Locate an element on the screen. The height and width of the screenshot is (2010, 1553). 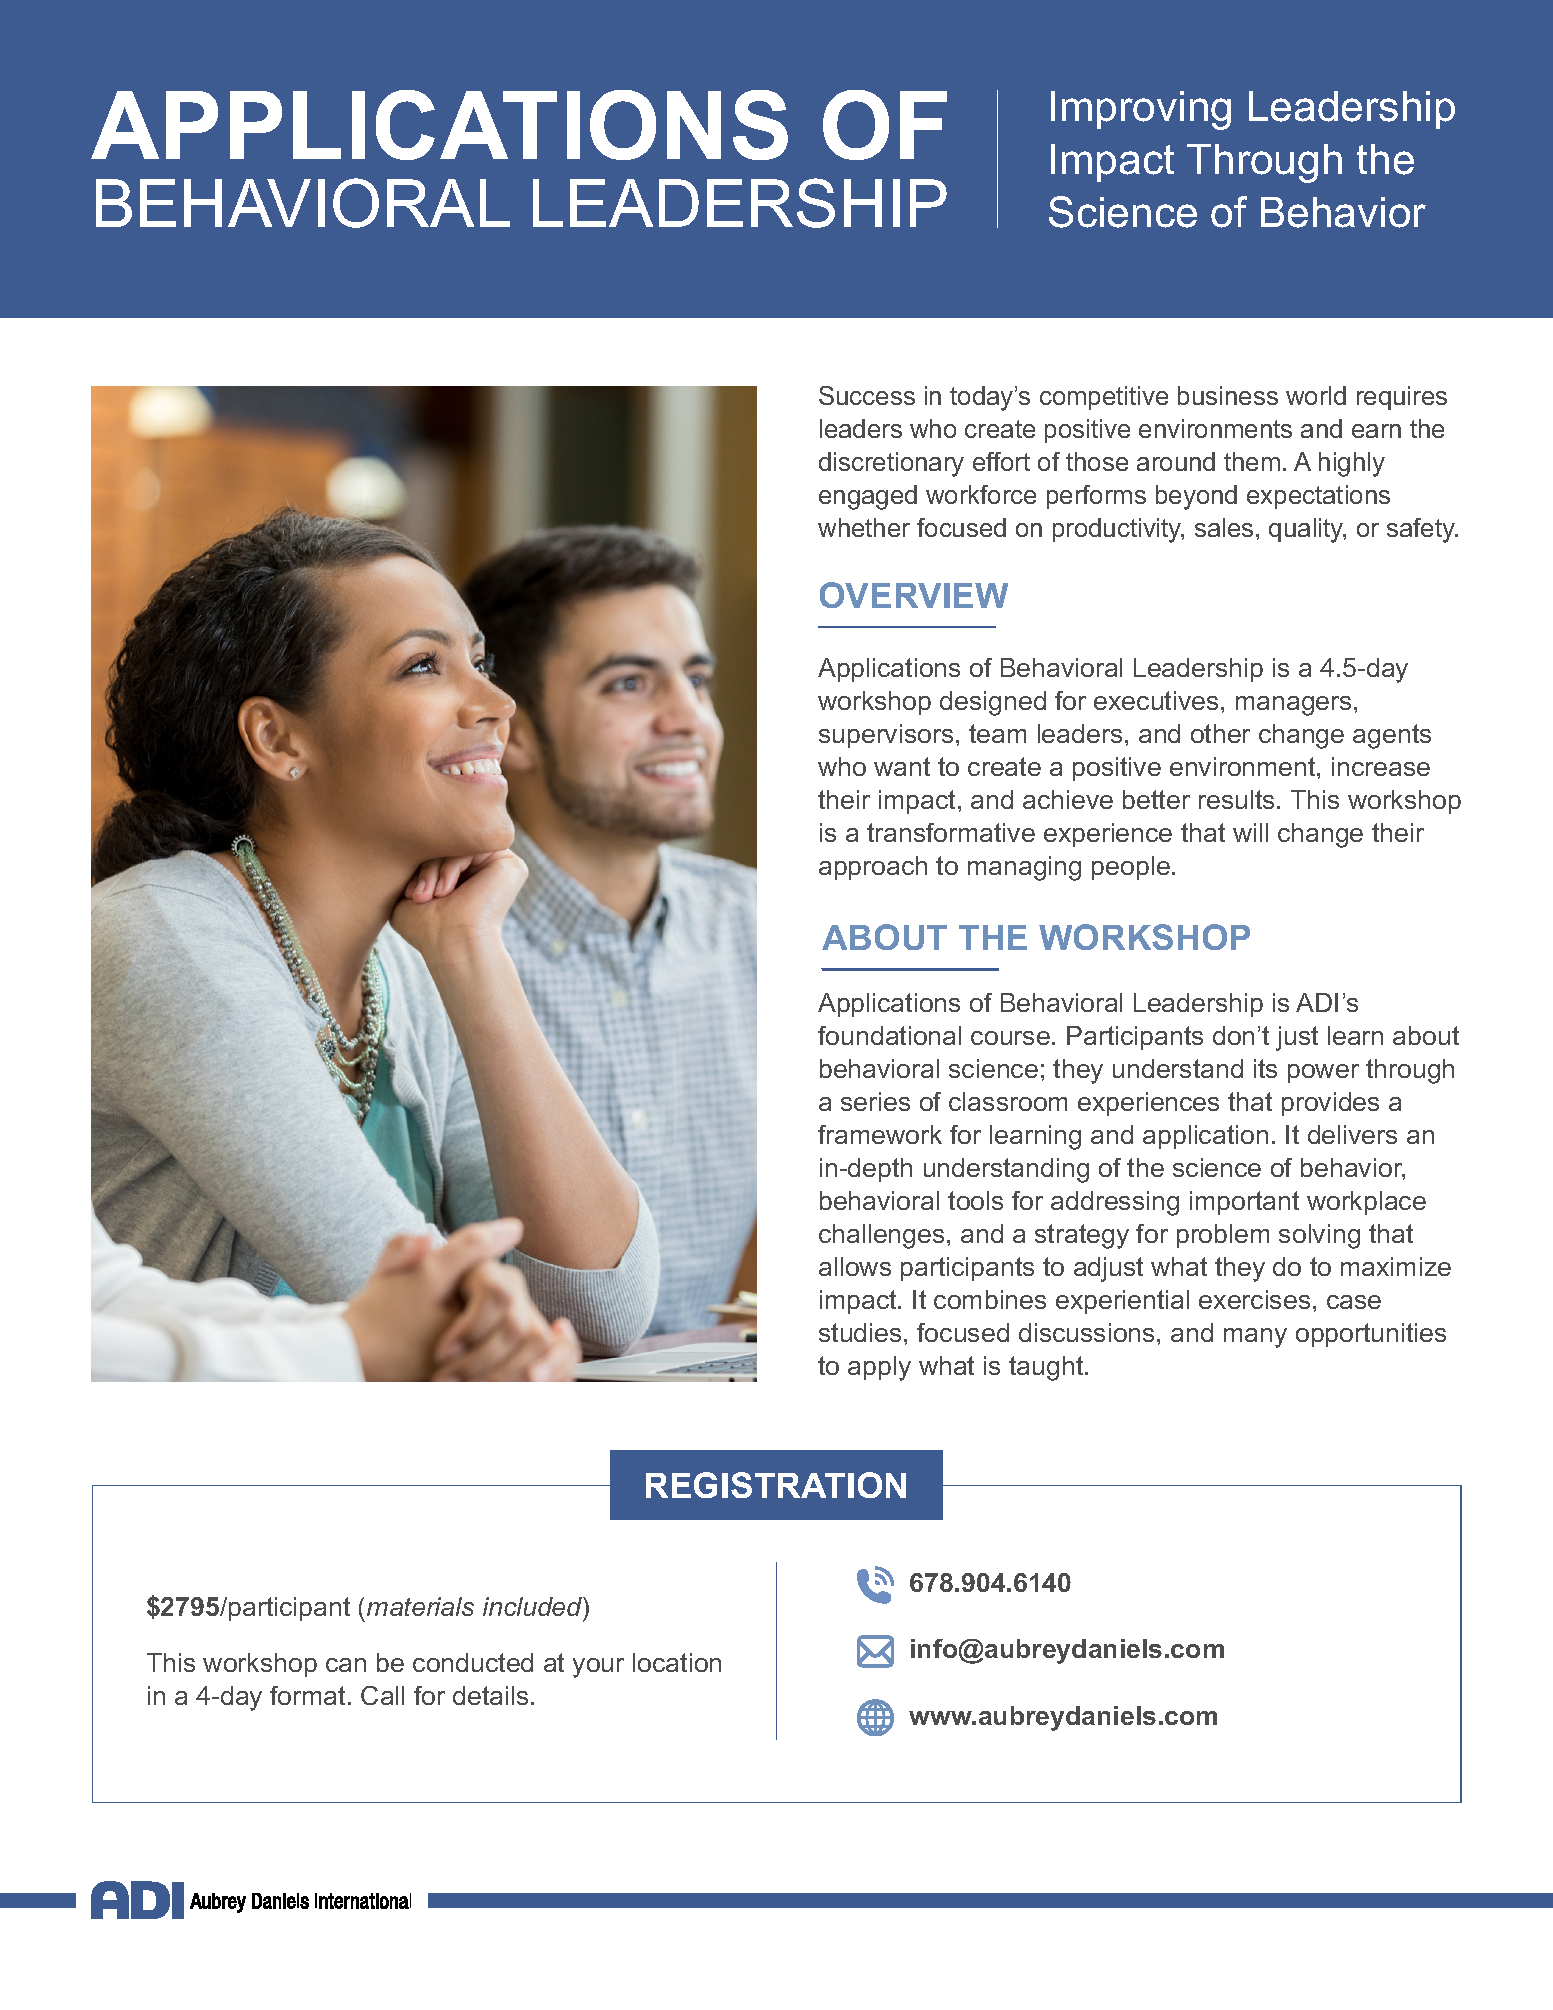
will is located at coordinates (1250, 832).
